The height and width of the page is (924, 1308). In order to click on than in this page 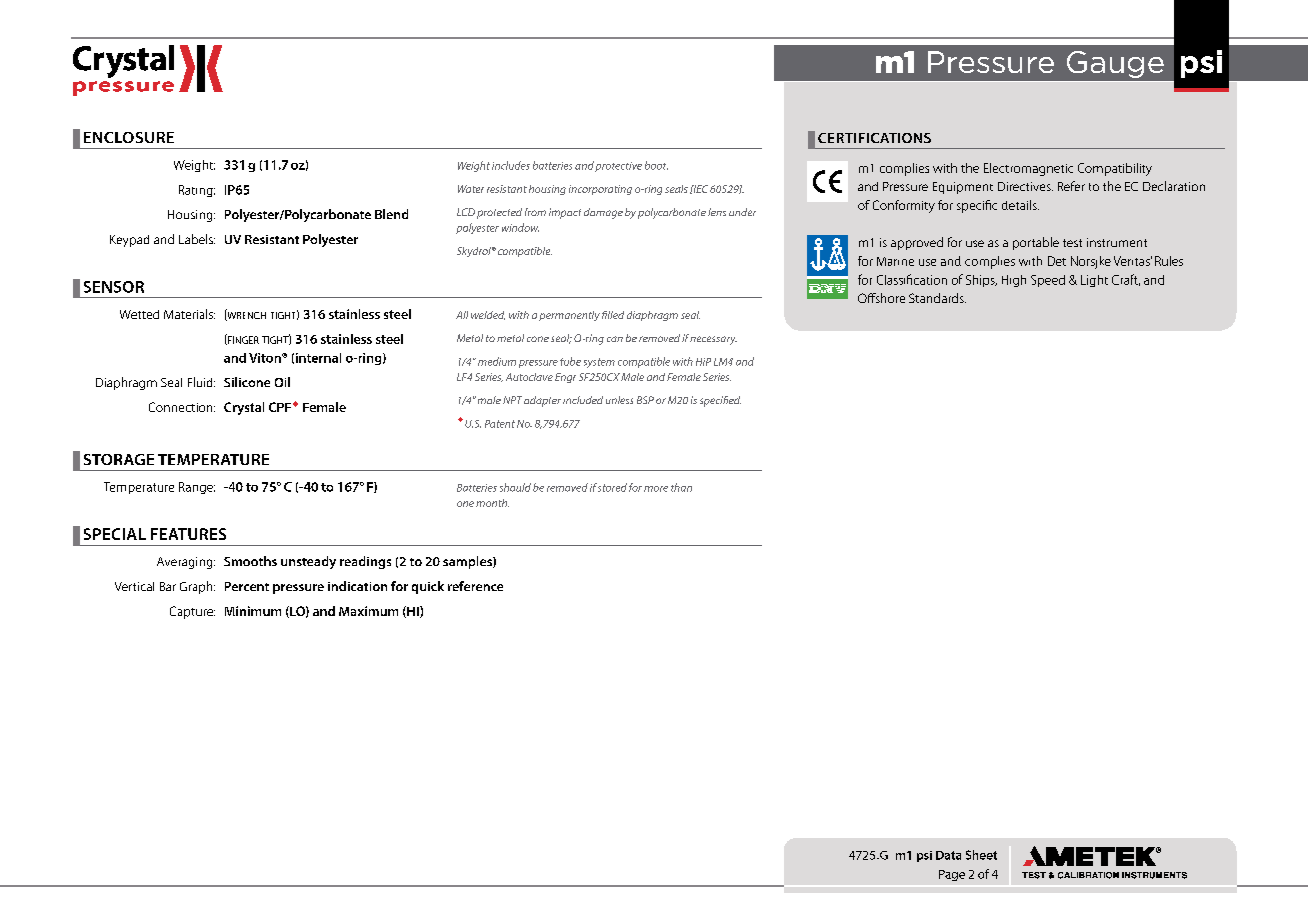, I will do `click(681, 487)`.
